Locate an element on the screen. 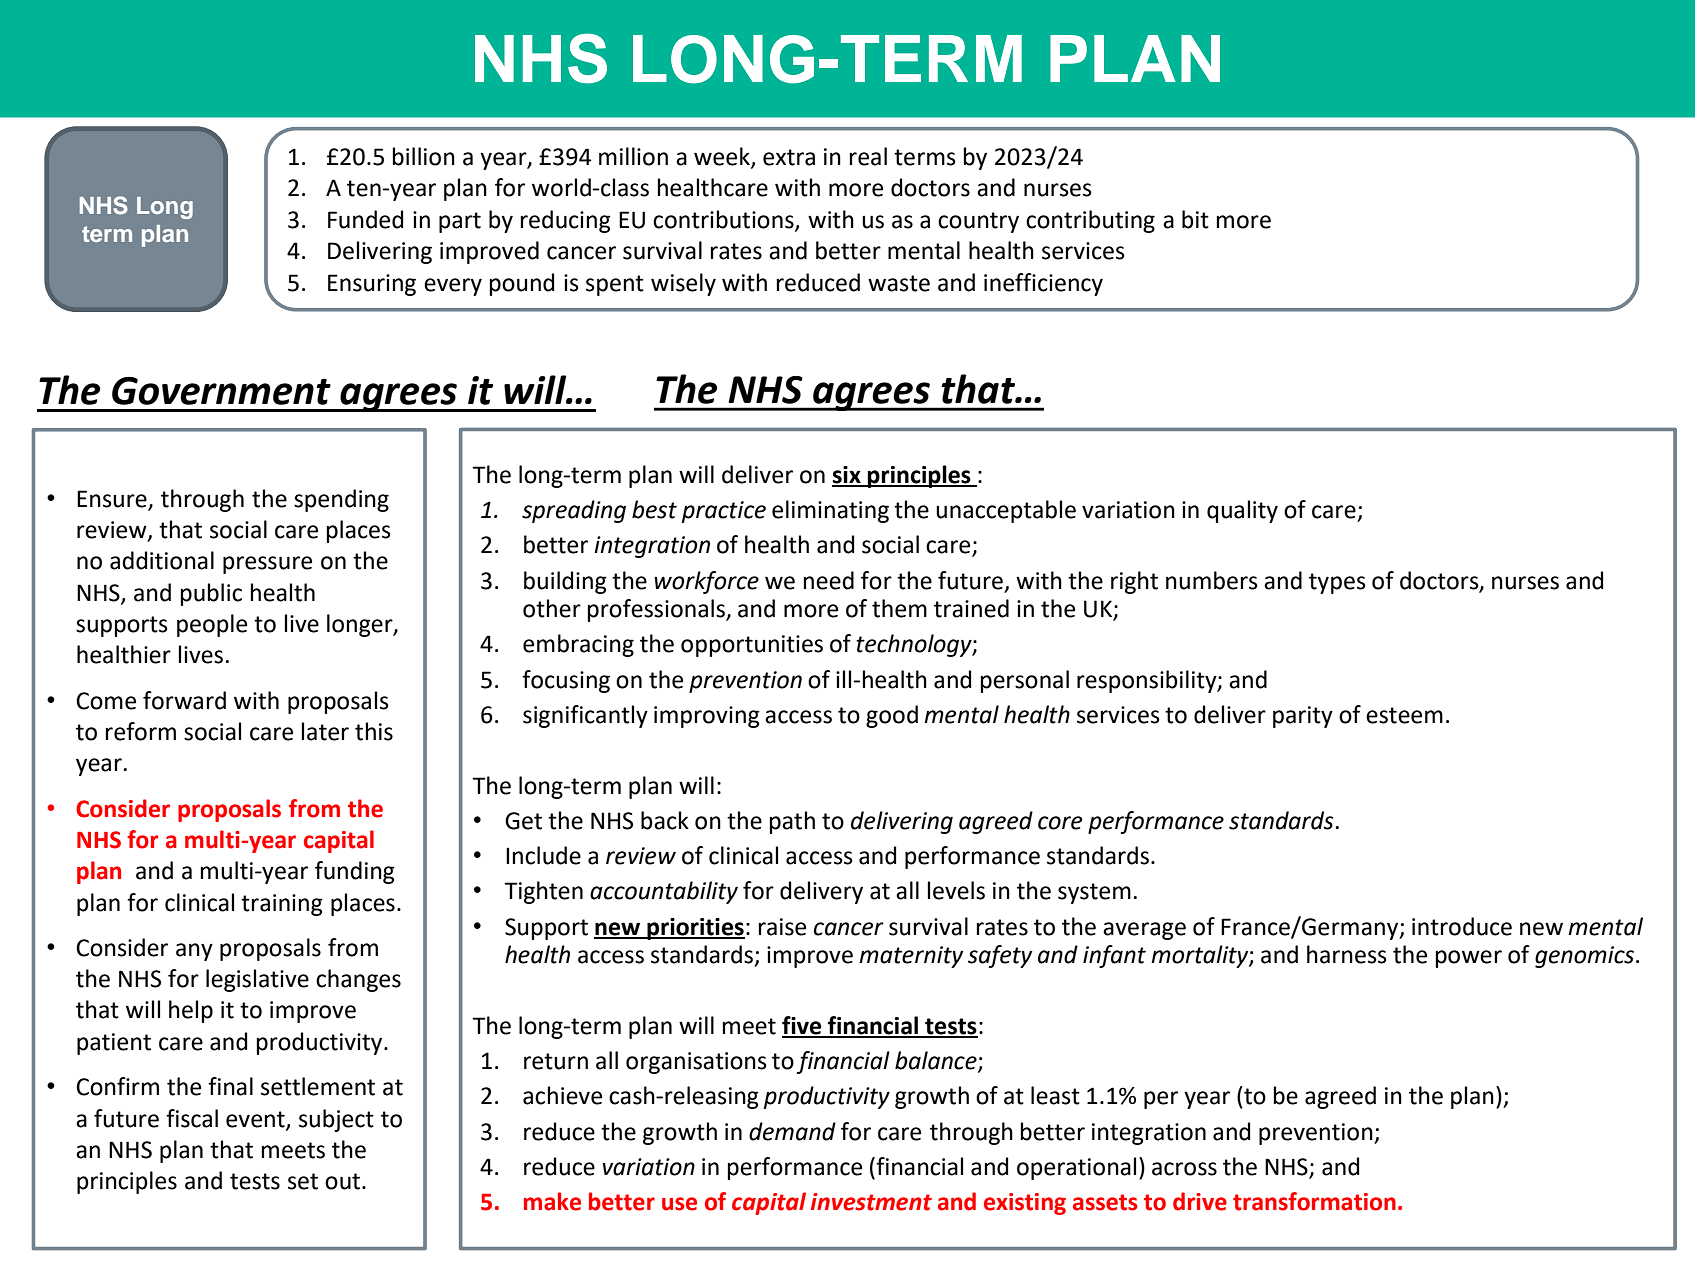 The height and width of the screenshot is (1271, 1695). raise is located at coordinates (782, 927).
